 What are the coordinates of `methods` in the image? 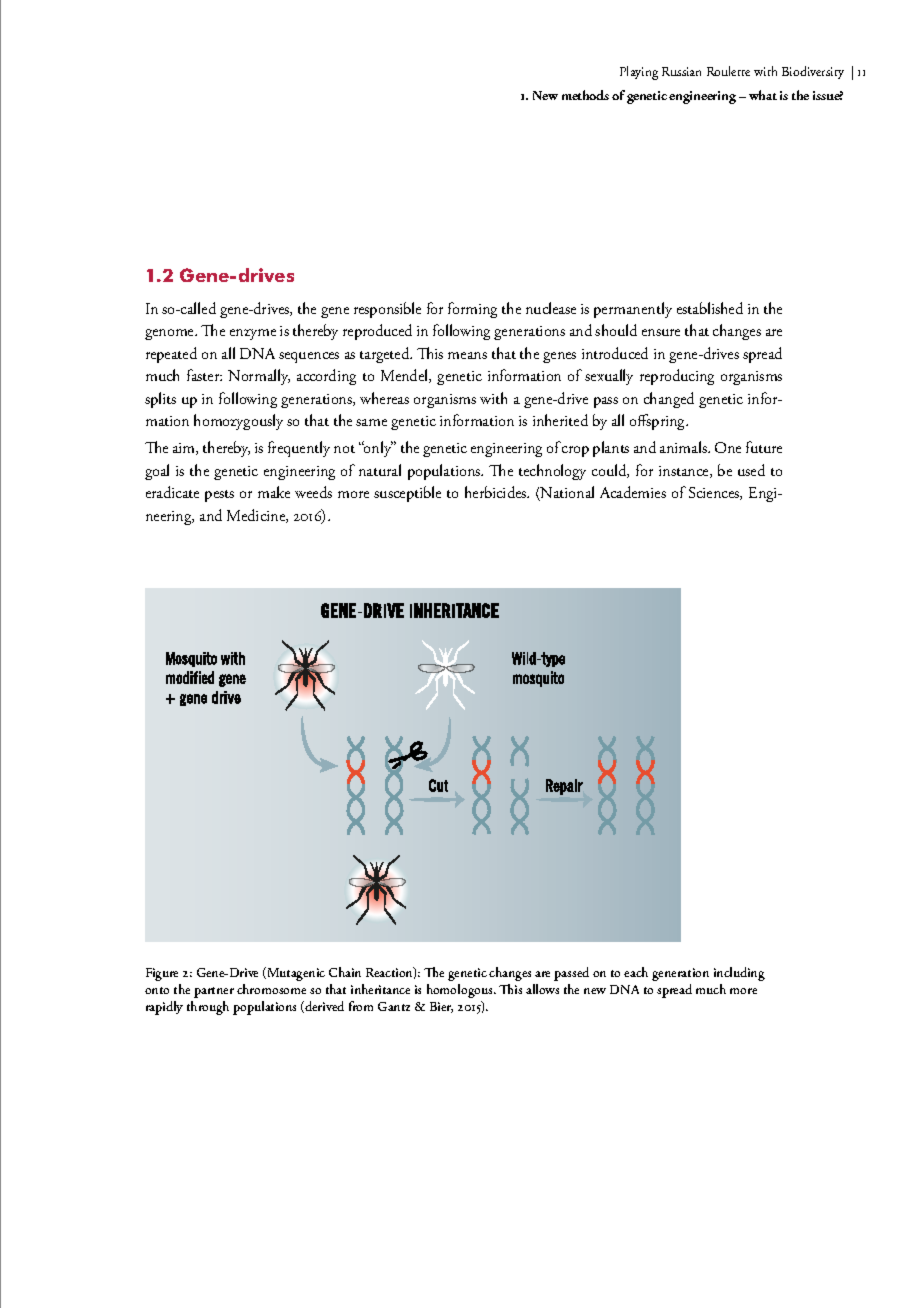 It's located at (585, 95).
